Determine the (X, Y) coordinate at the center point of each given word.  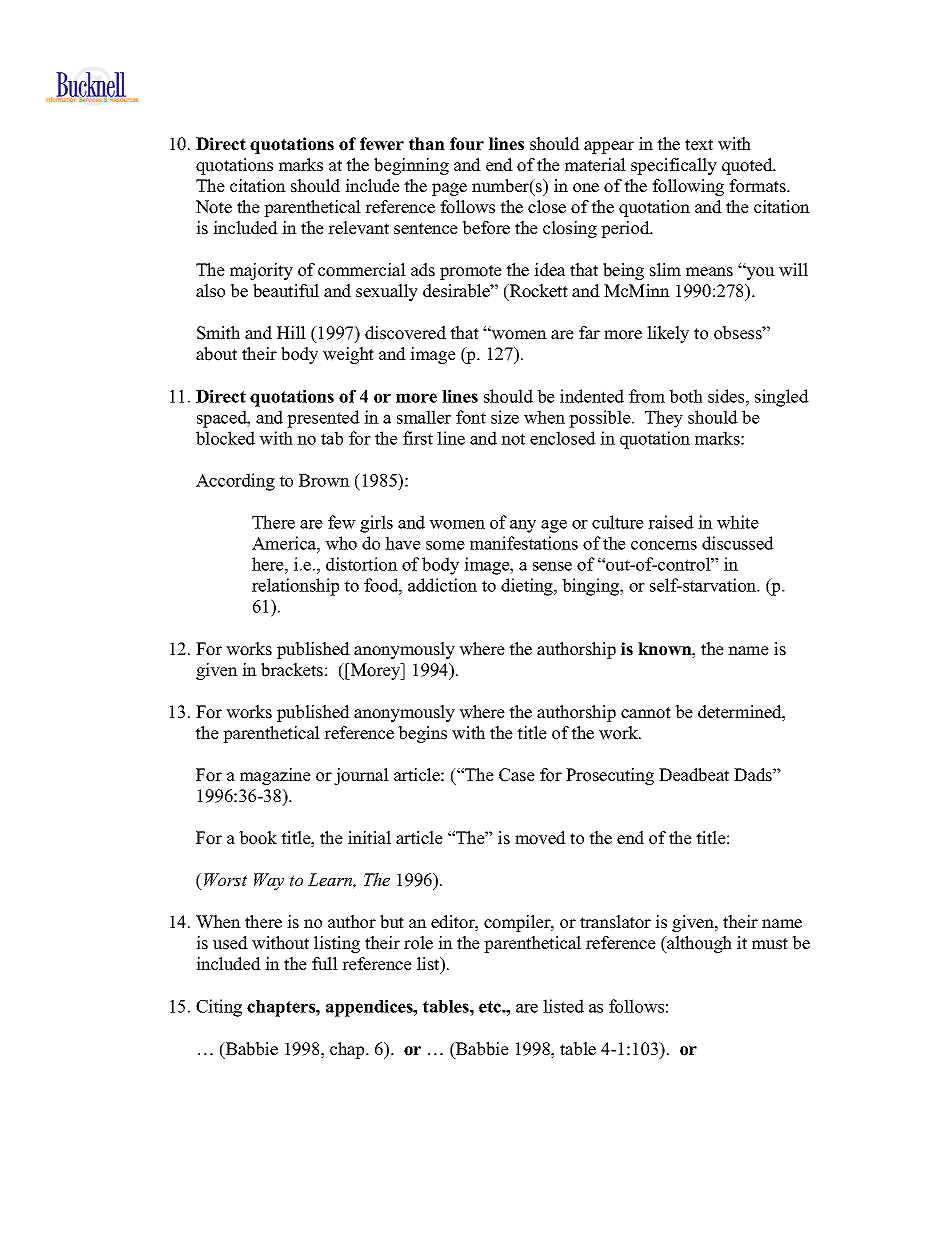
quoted (748, 166)
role (418, 943)
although (698, 944)
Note (214, 207)
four (467, 144)
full (325, 964)
